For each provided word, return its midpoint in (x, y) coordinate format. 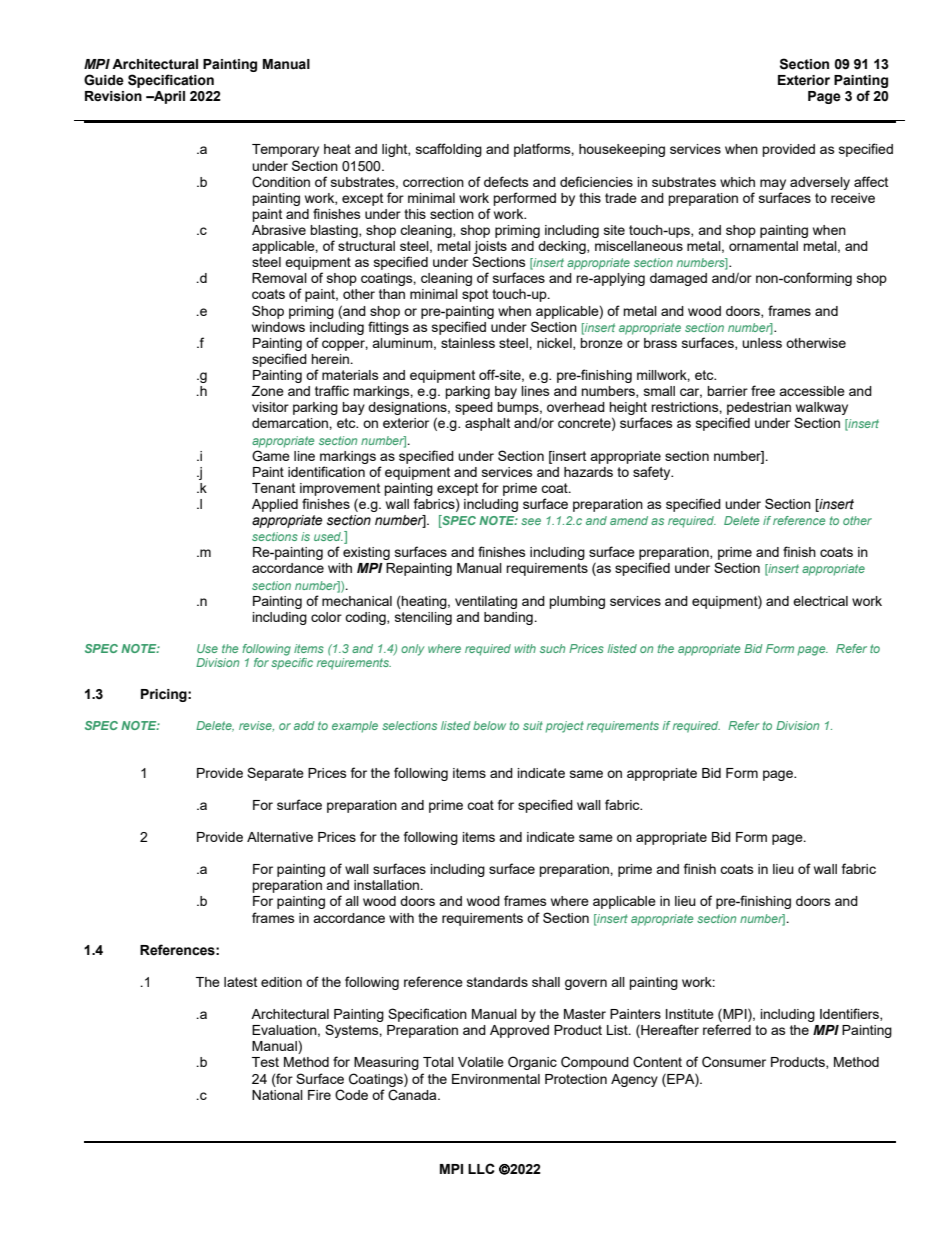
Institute (690, 1014)
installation (388, 885)
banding (509, 618)
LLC (481, 1168)
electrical (820, 601)
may (773, 184)
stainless (468, 343)
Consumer (734, 1062)
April (168, 97)
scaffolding (449, 150)
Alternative (280, 837)
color (326, 617)
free (763, 390)
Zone (268, 391)
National (277, 1095)
